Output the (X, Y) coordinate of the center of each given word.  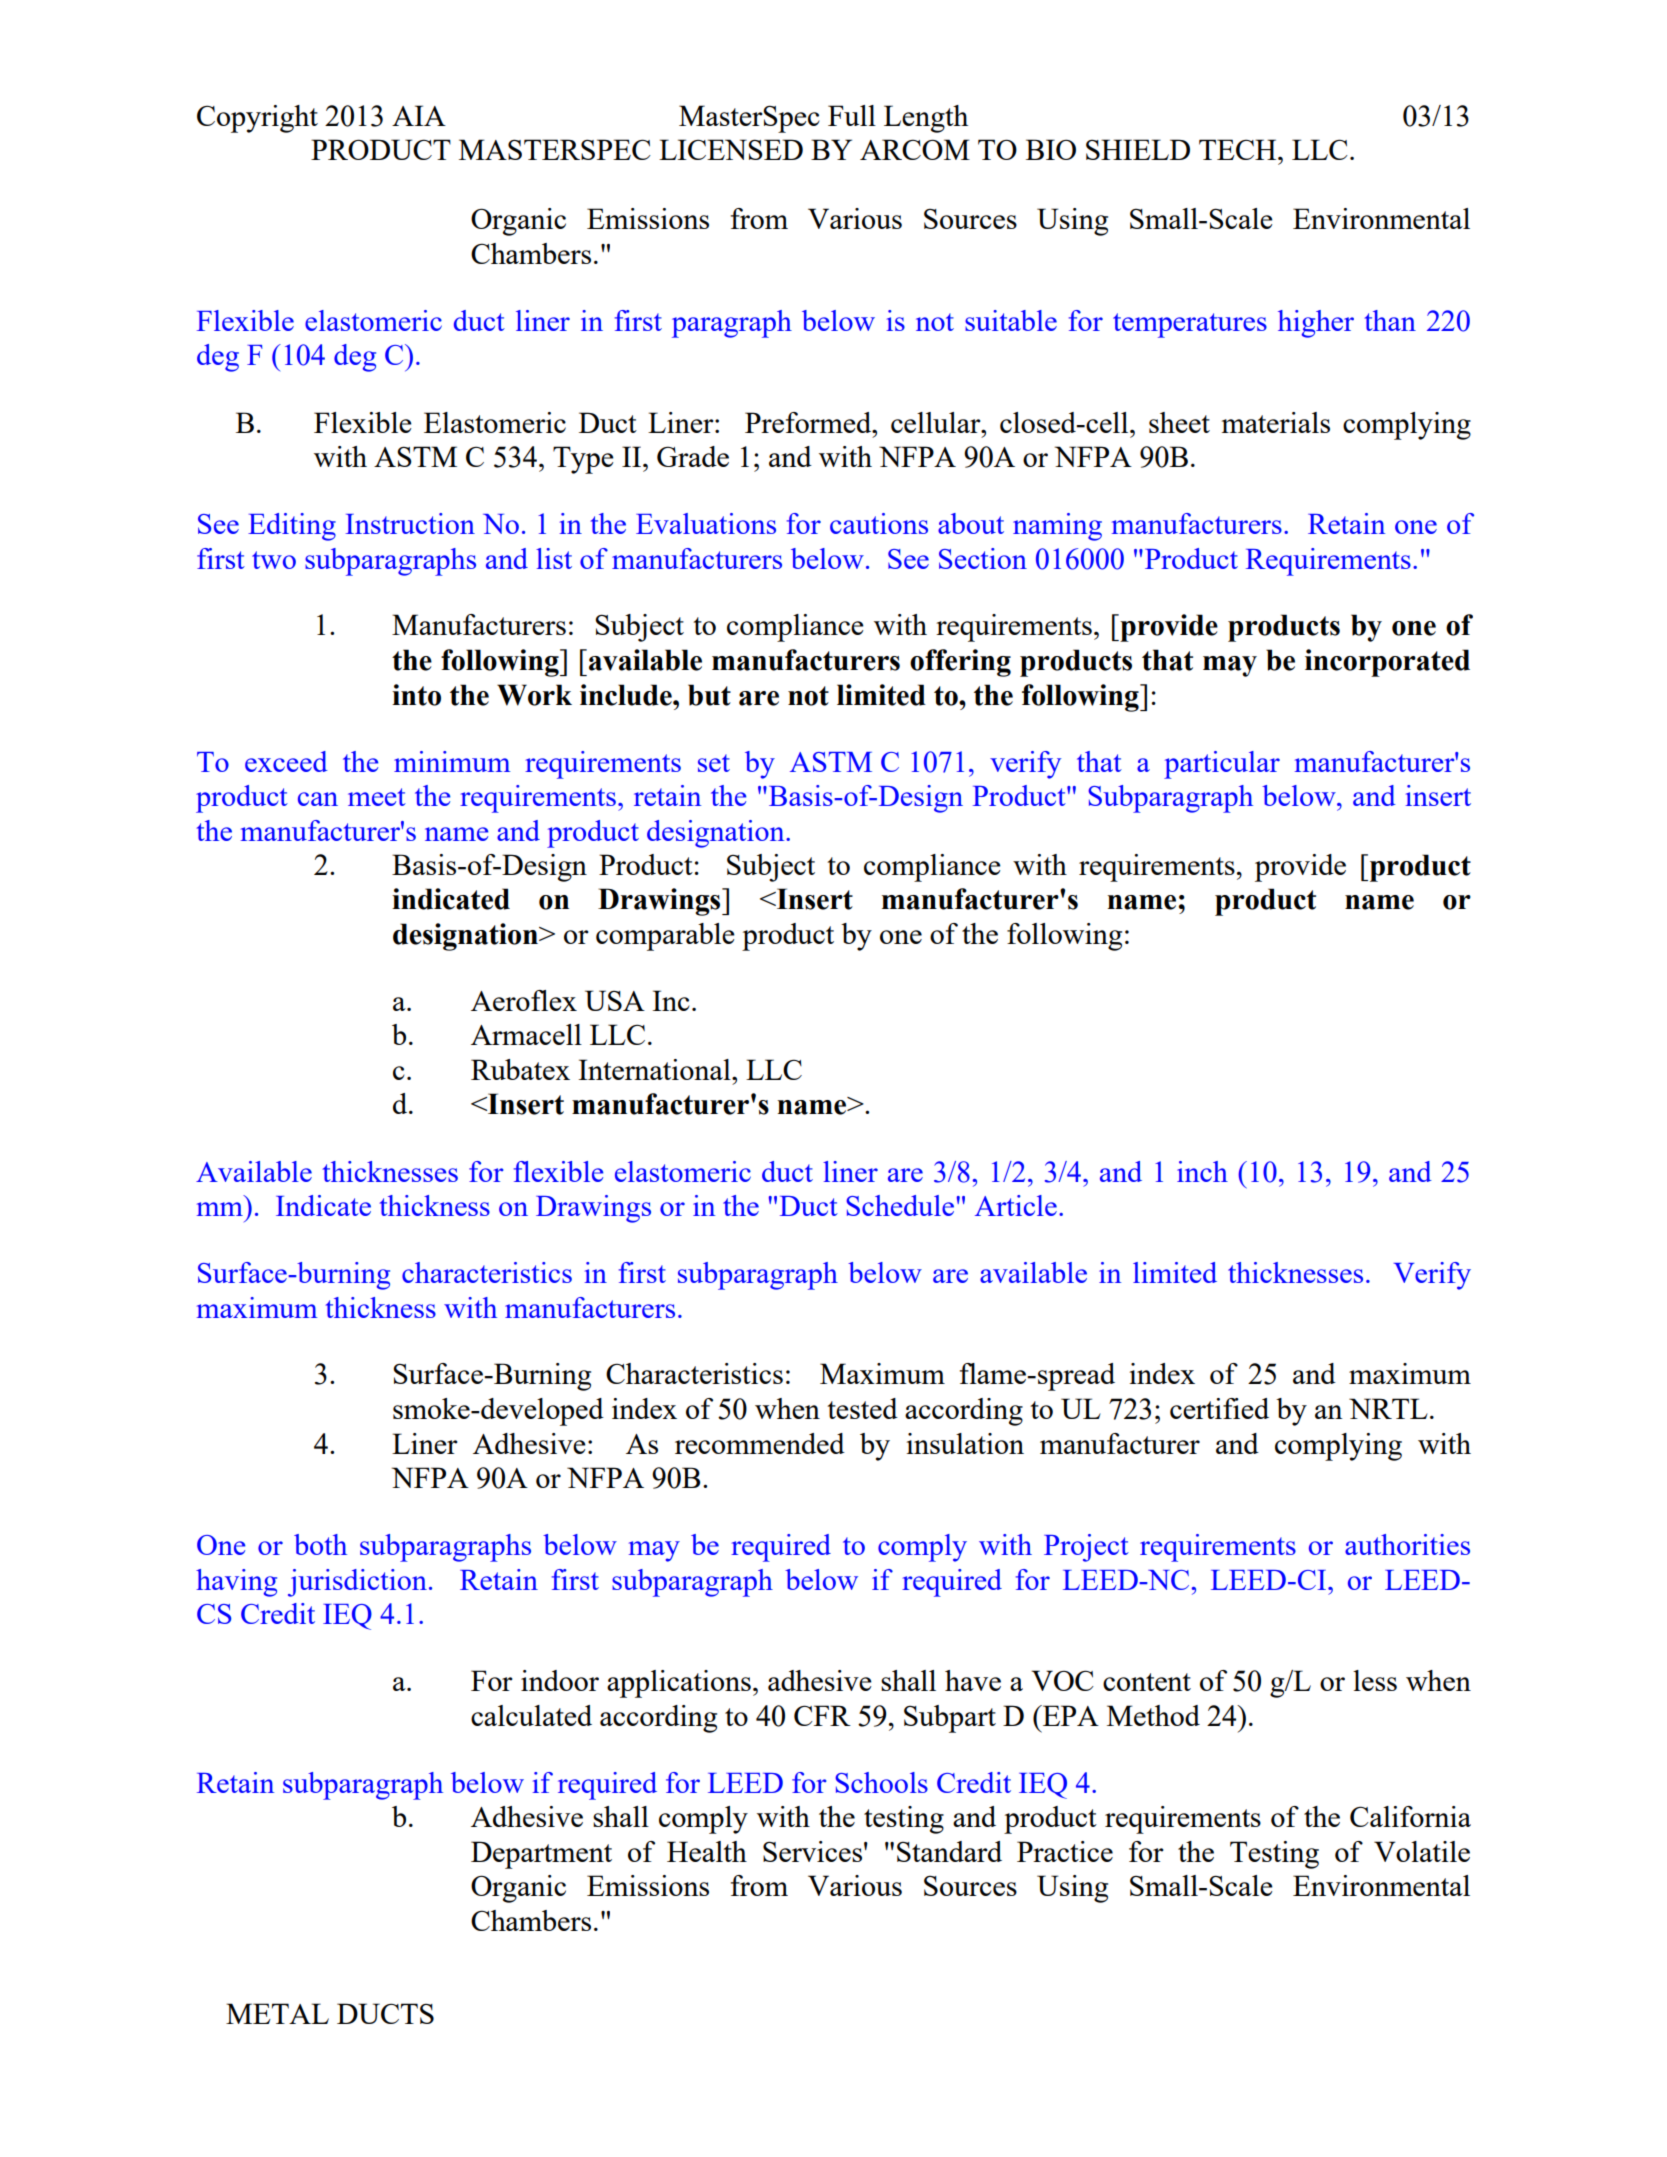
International (655, 1069)
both (320, 1544)
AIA (419, 115)
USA (615, 1000)
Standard (949, 1851)
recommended (760, 1443)
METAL (277, 2013)
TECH (1239, 149)
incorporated (1387, 663)
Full (852, 115)
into (416, 695)
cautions (879, 523)
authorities (1407, 1544)
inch (1202, 1171)
